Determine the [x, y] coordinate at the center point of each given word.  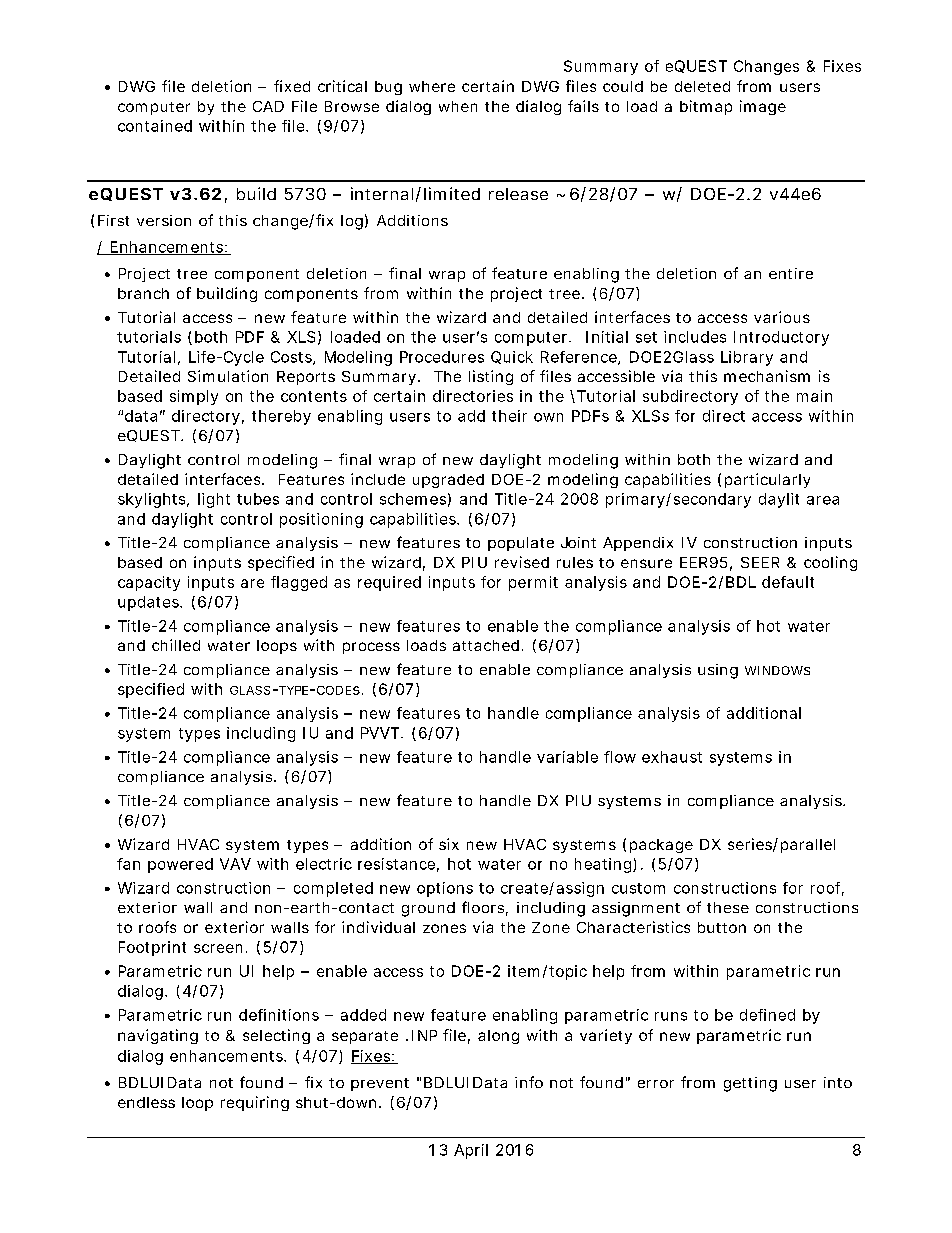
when [458, 106]
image [763, 107]
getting [750, 1084]
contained [155, 126]
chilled [176, 645]
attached [486, 645]
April [471, 1151]
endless [146, 1102]
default [788, 582]
